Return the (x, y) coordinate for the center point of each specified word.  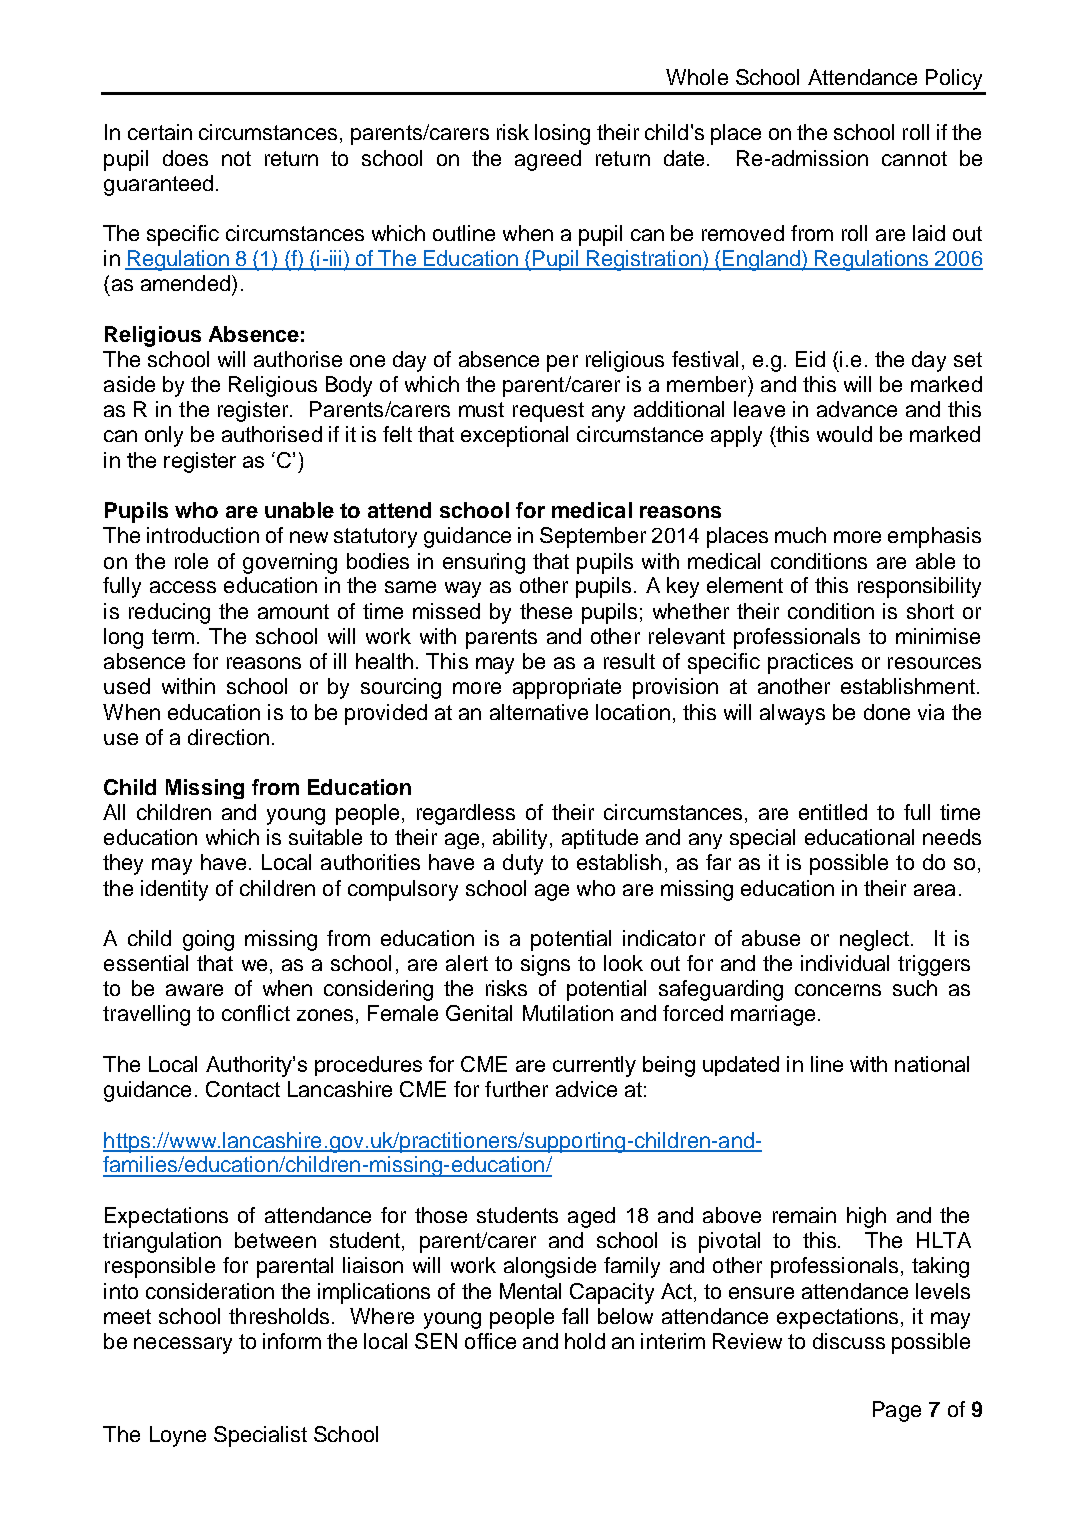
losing (562, 134)
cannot (914, 158)
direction (228, 737)
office (490, 1341)
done (887, 712)
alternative (539, 712)
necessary (183, 1345)
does (185, 158)
